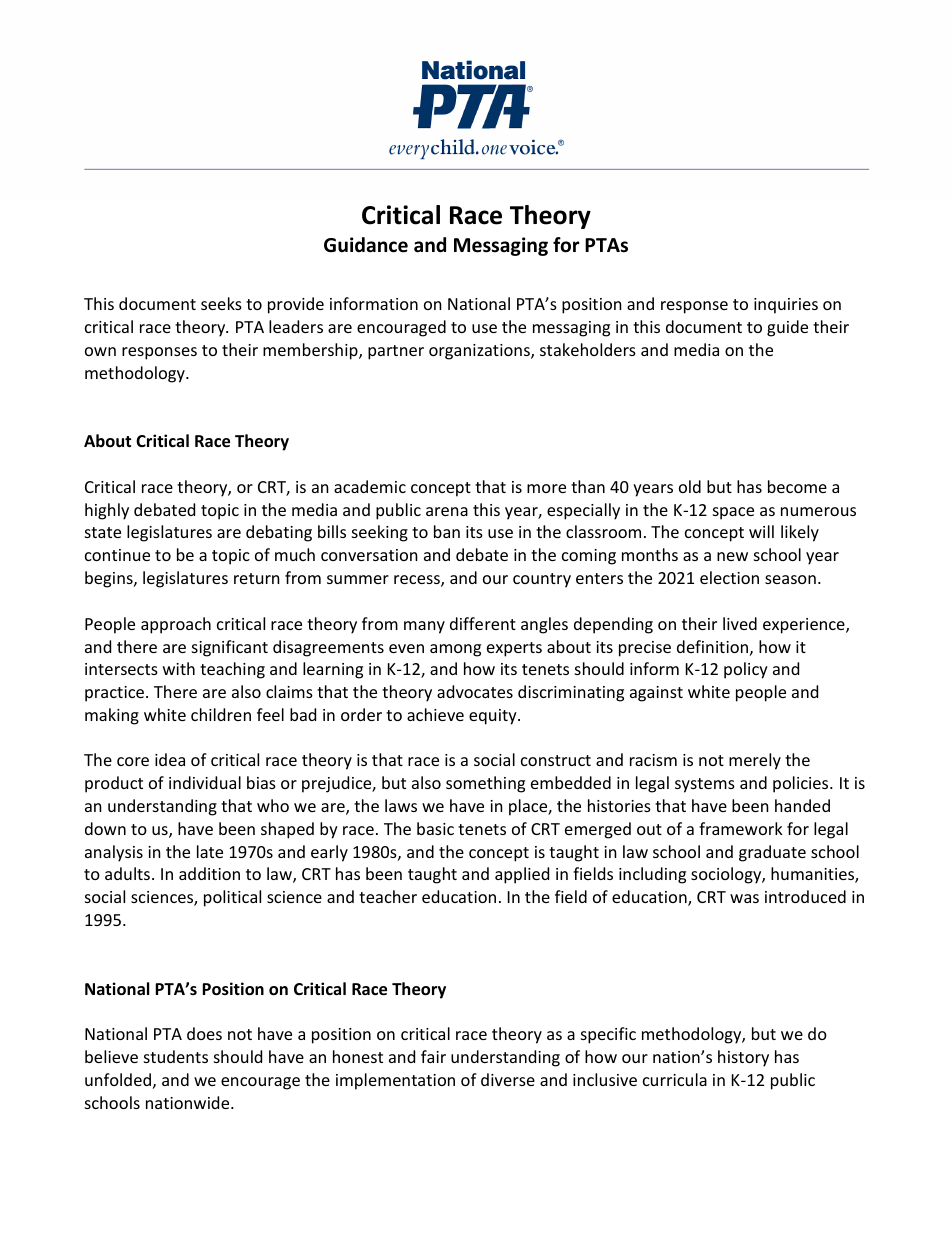 Image resolution: width=952 pixels, height=1233 pixels. I want to click on fair, so click(433, 1056).
